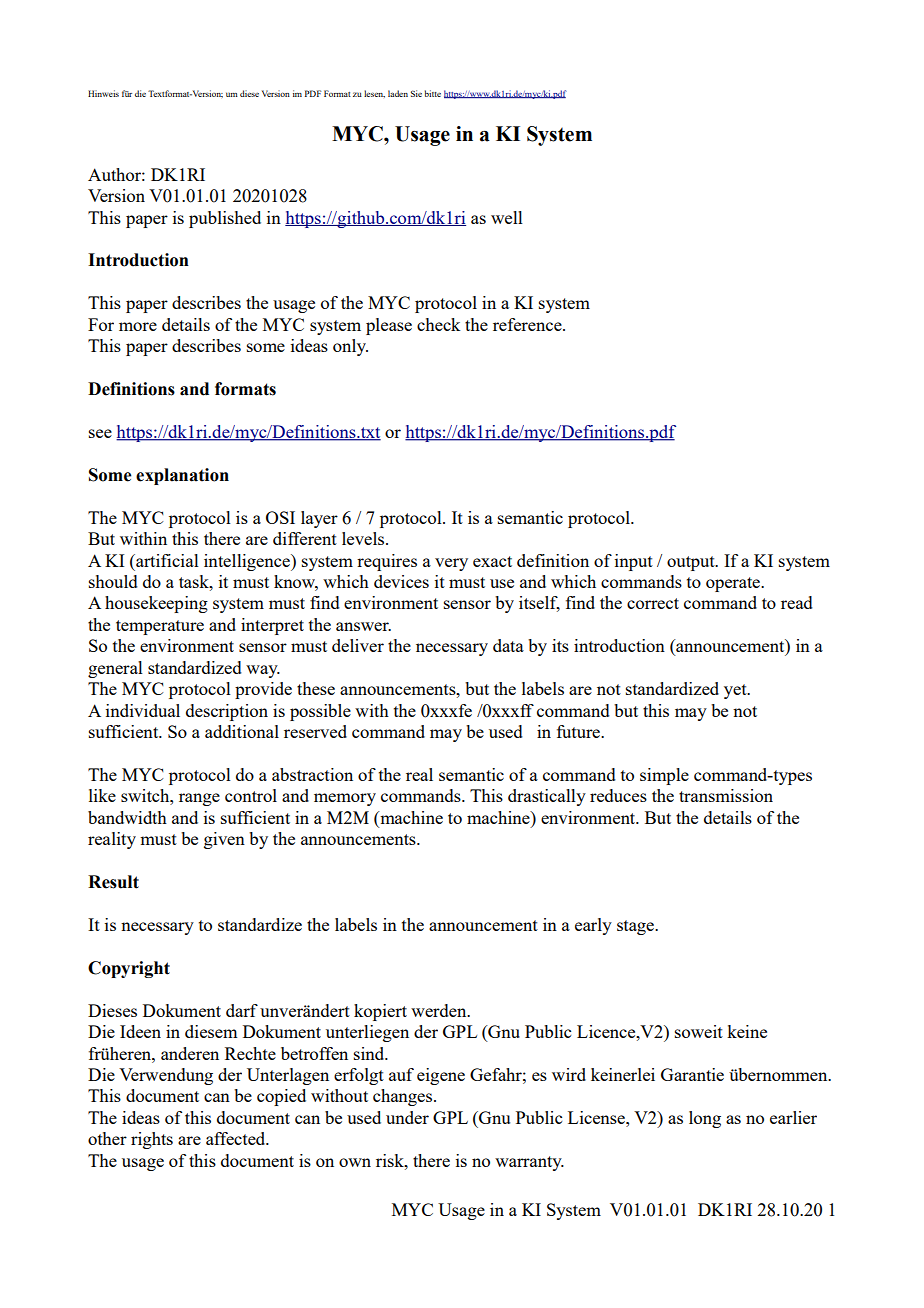  What do you see at coordinates (103, 93) in the screenshot?
I see `Hinweis` at bounding box center [103, 93].
